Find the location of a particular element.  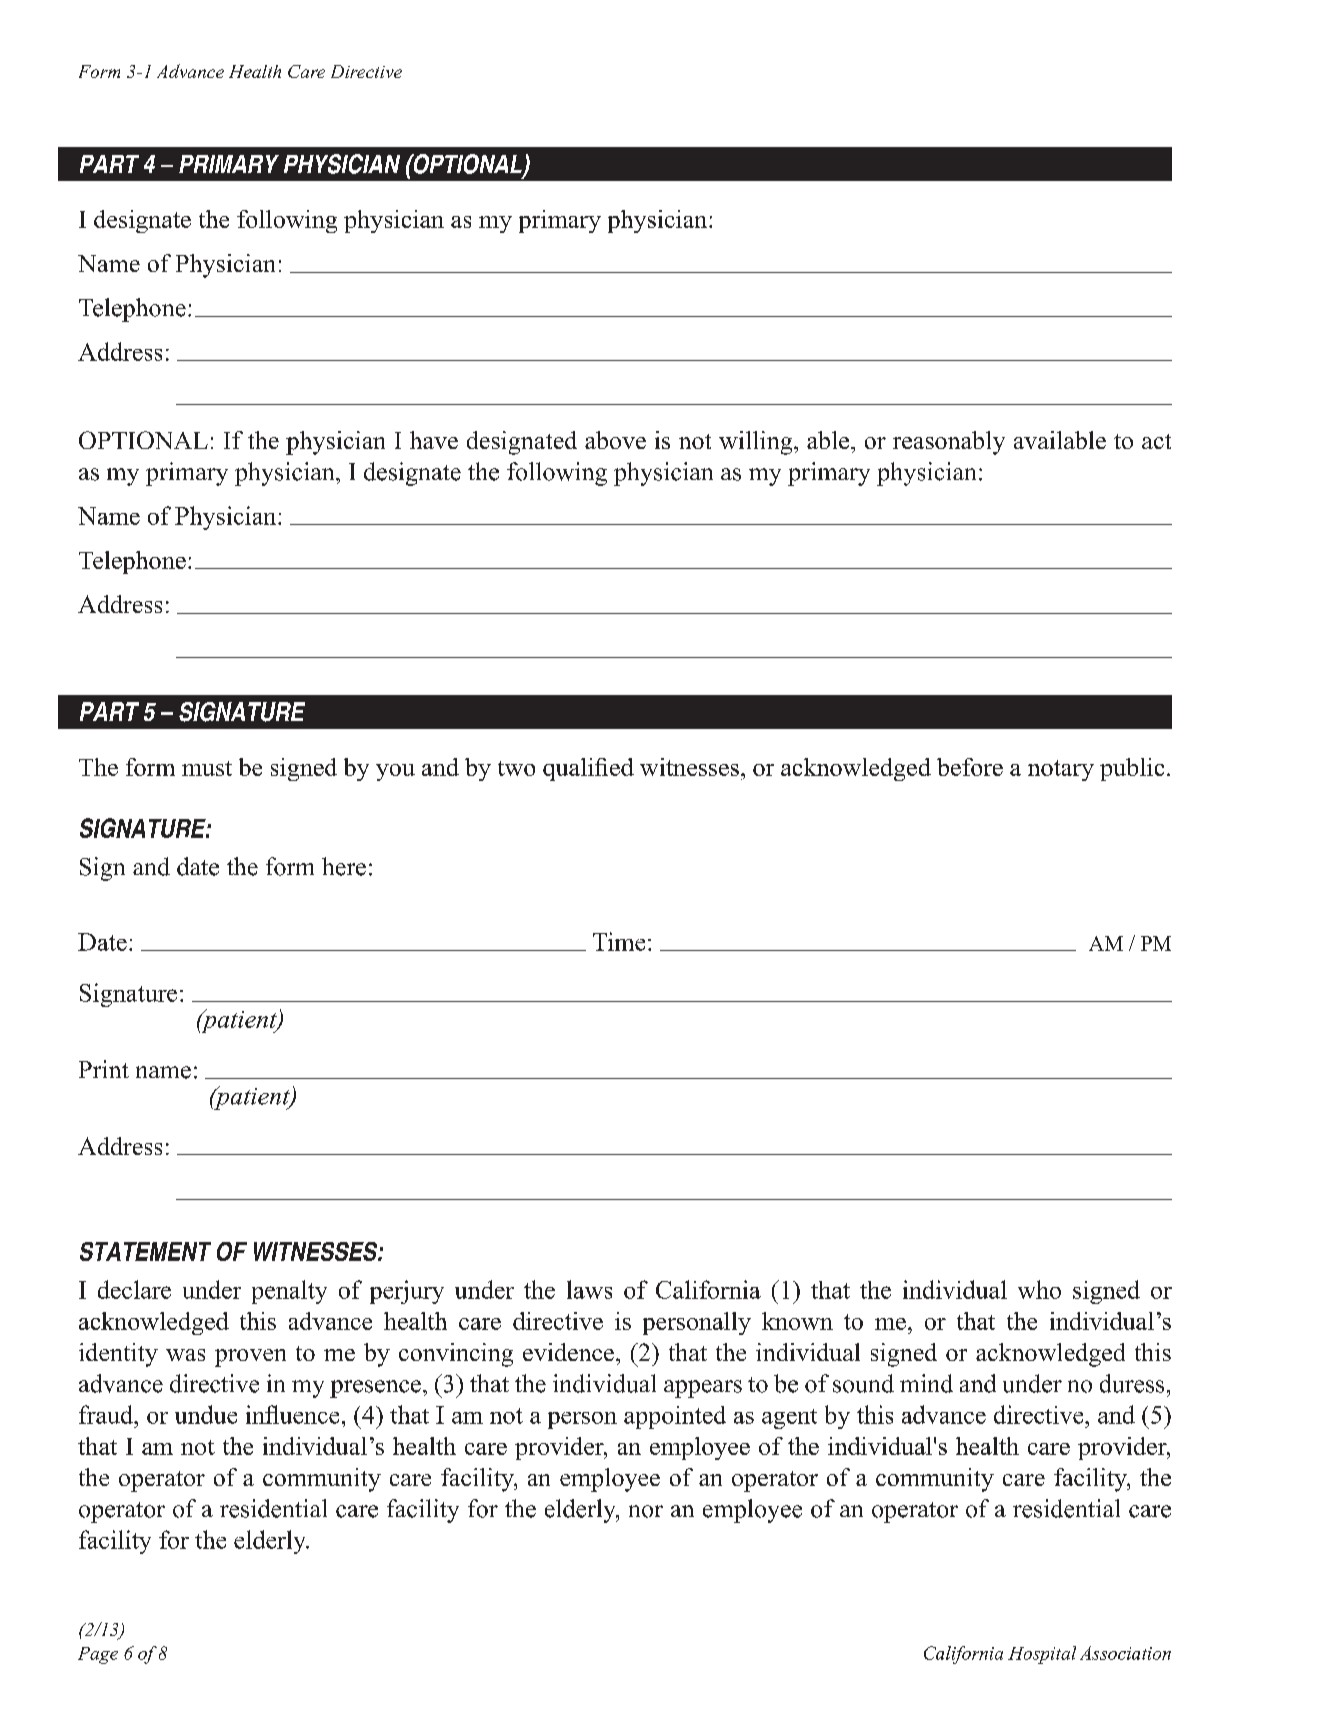

reasonably is located at coordinates (949, 443).
